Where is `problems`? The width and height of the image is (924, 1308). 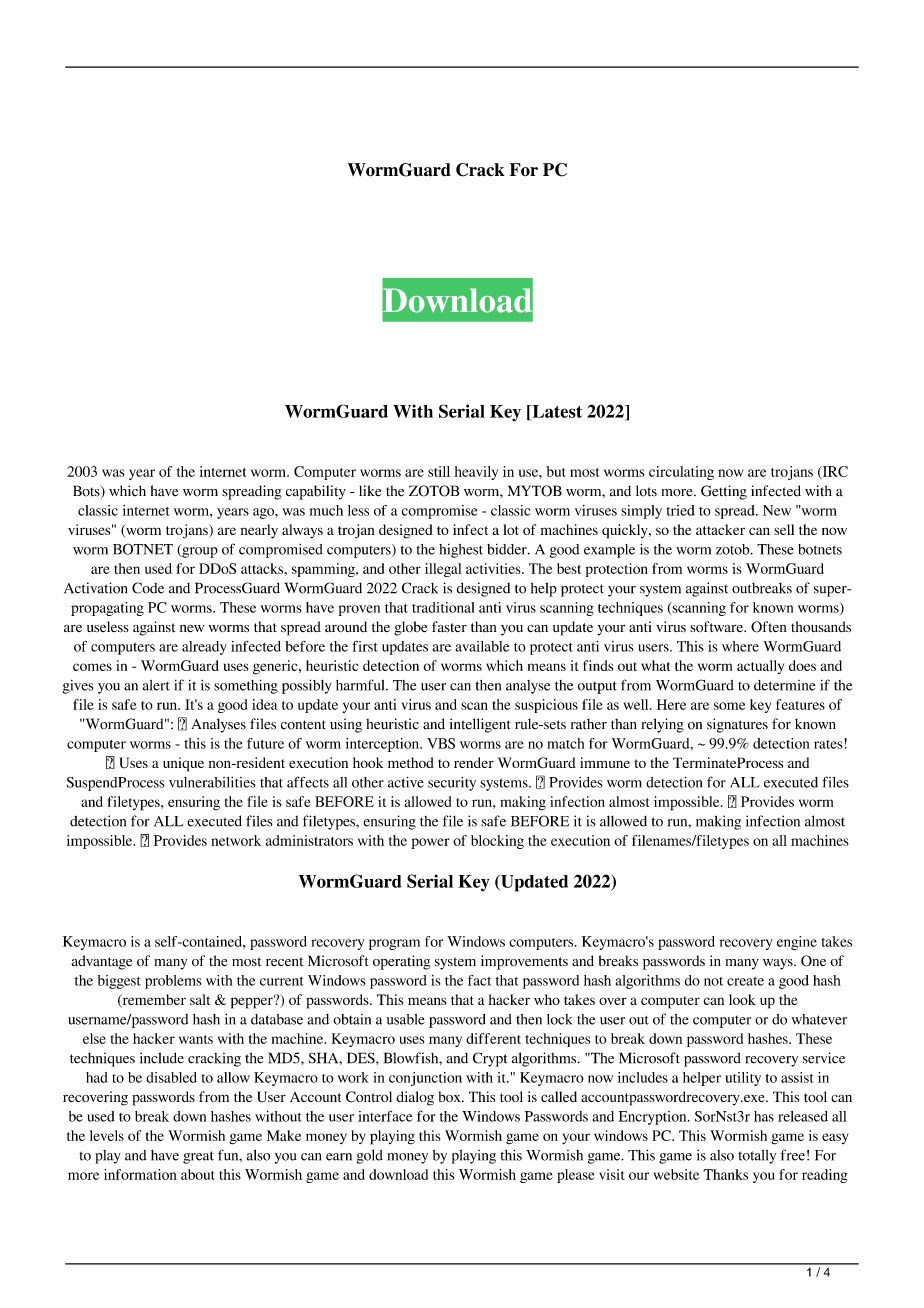
problems is located at coordinates (173, 982).
